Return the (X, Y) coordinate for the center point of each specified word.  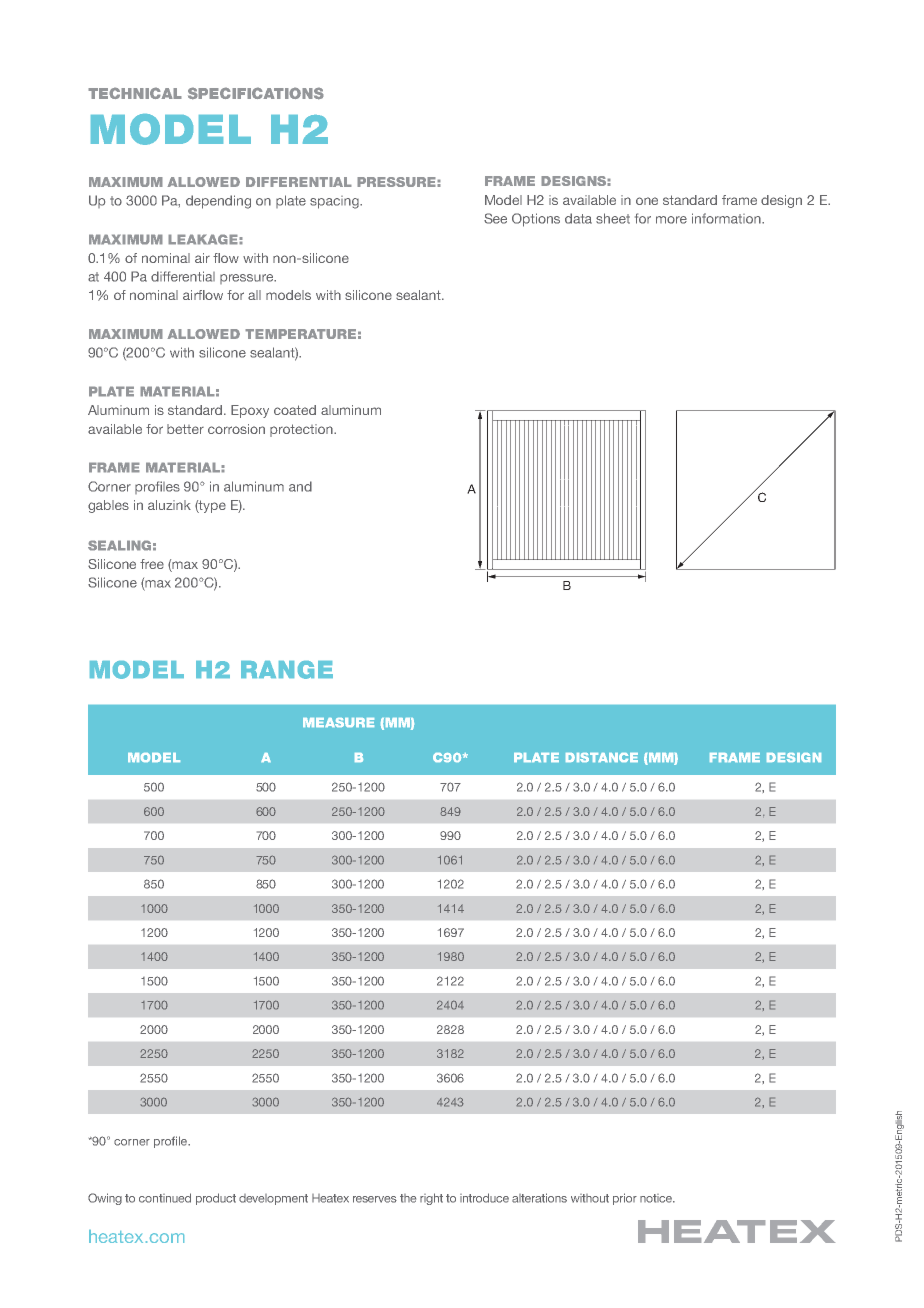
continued (165, 1198)
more (671, 220)
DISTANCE (602, 757)
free (152, 564)
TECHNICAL (135, 93)
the (408, 1198)
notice (657, 1198)
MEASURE (338, 722)
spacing (335, 202)
